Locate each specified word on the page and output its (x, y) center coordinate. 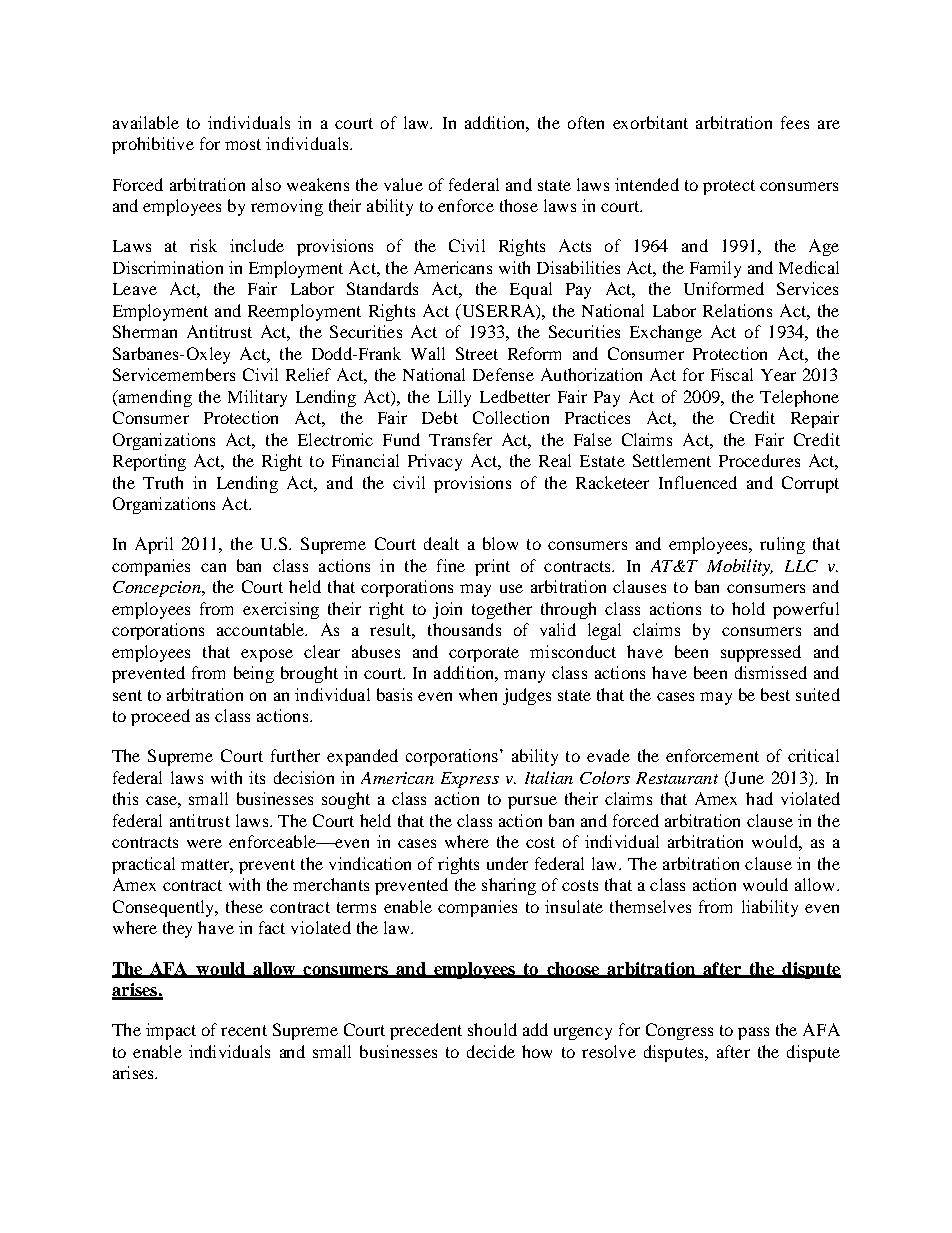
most (243, 144)
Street (477, 353)
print (492, 567)
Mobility (740, 567)
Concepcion (158, 589)
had (759, 798)
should (492, 1029)
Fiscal (732, 374)
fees (795, 122)
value (403, 184)
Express (470, 780)
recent (244, 1030)
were (204, 843)
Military (257, 398)
